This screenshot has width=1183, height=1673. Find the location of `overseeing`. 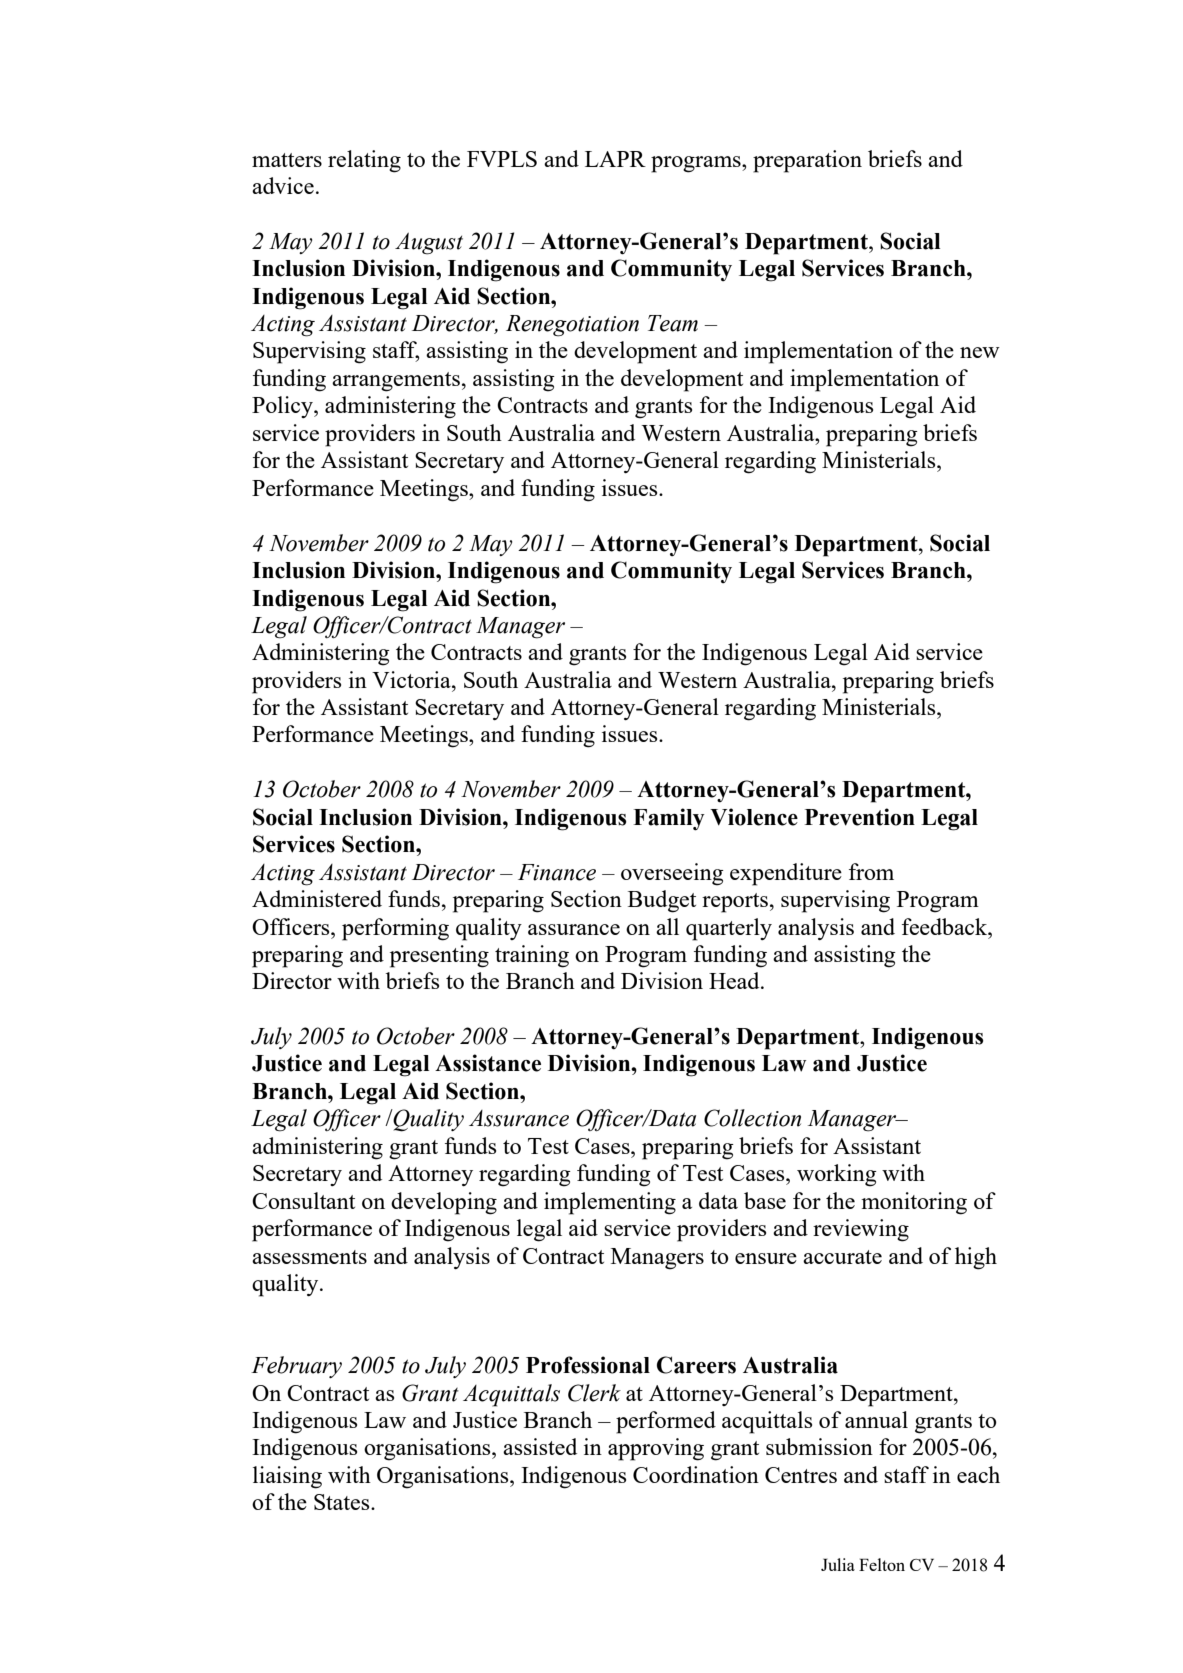

overseeing is located at coordinates (672, 874).
